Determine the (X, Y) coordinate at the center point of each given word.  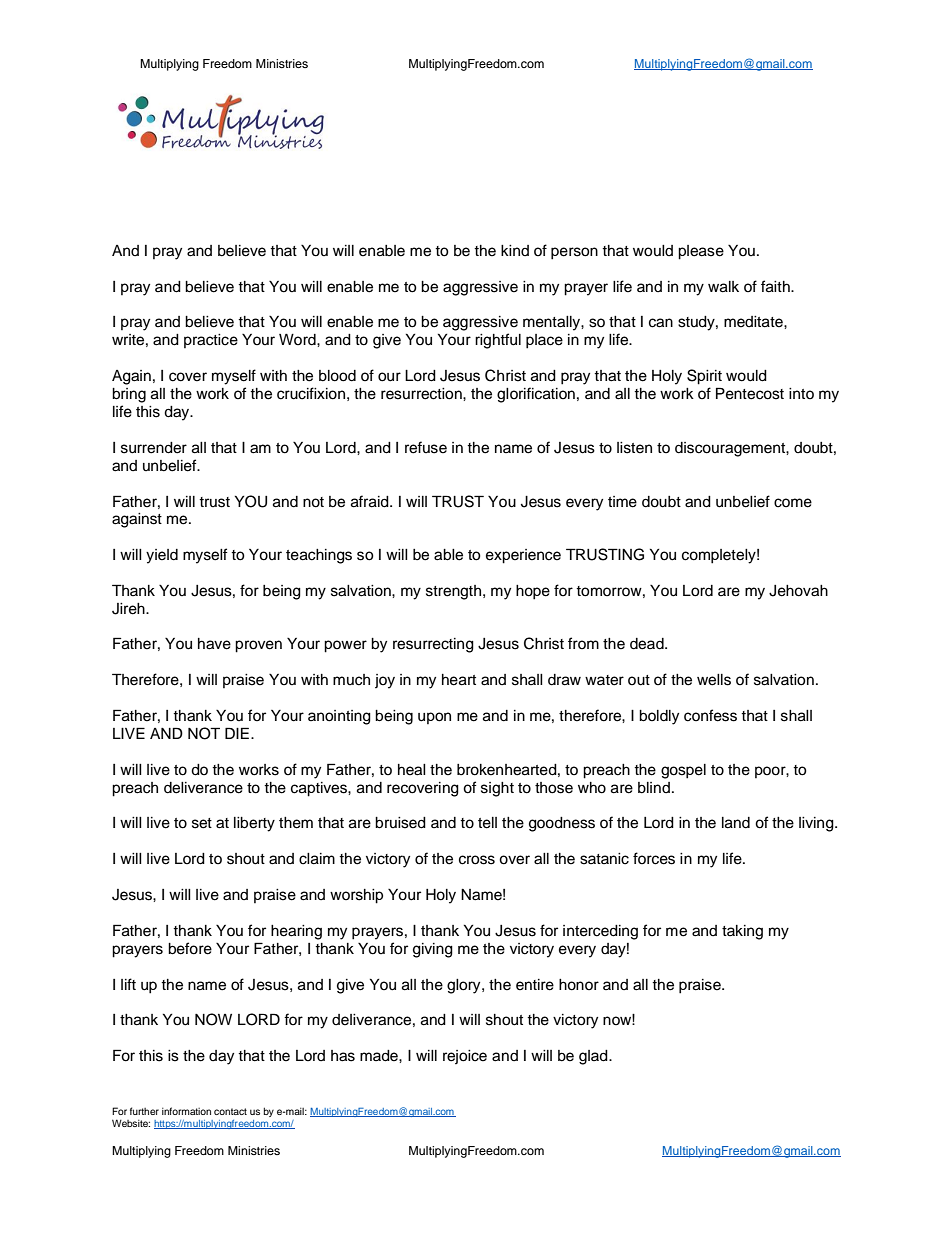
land (736, 823)
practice (211, 341)
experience (523, 556)
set (202, 823)
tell (487, 823)
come (793, 503)
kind (515, 250)
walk (723, 287)
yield (162, 556)
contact (230, 1111)
